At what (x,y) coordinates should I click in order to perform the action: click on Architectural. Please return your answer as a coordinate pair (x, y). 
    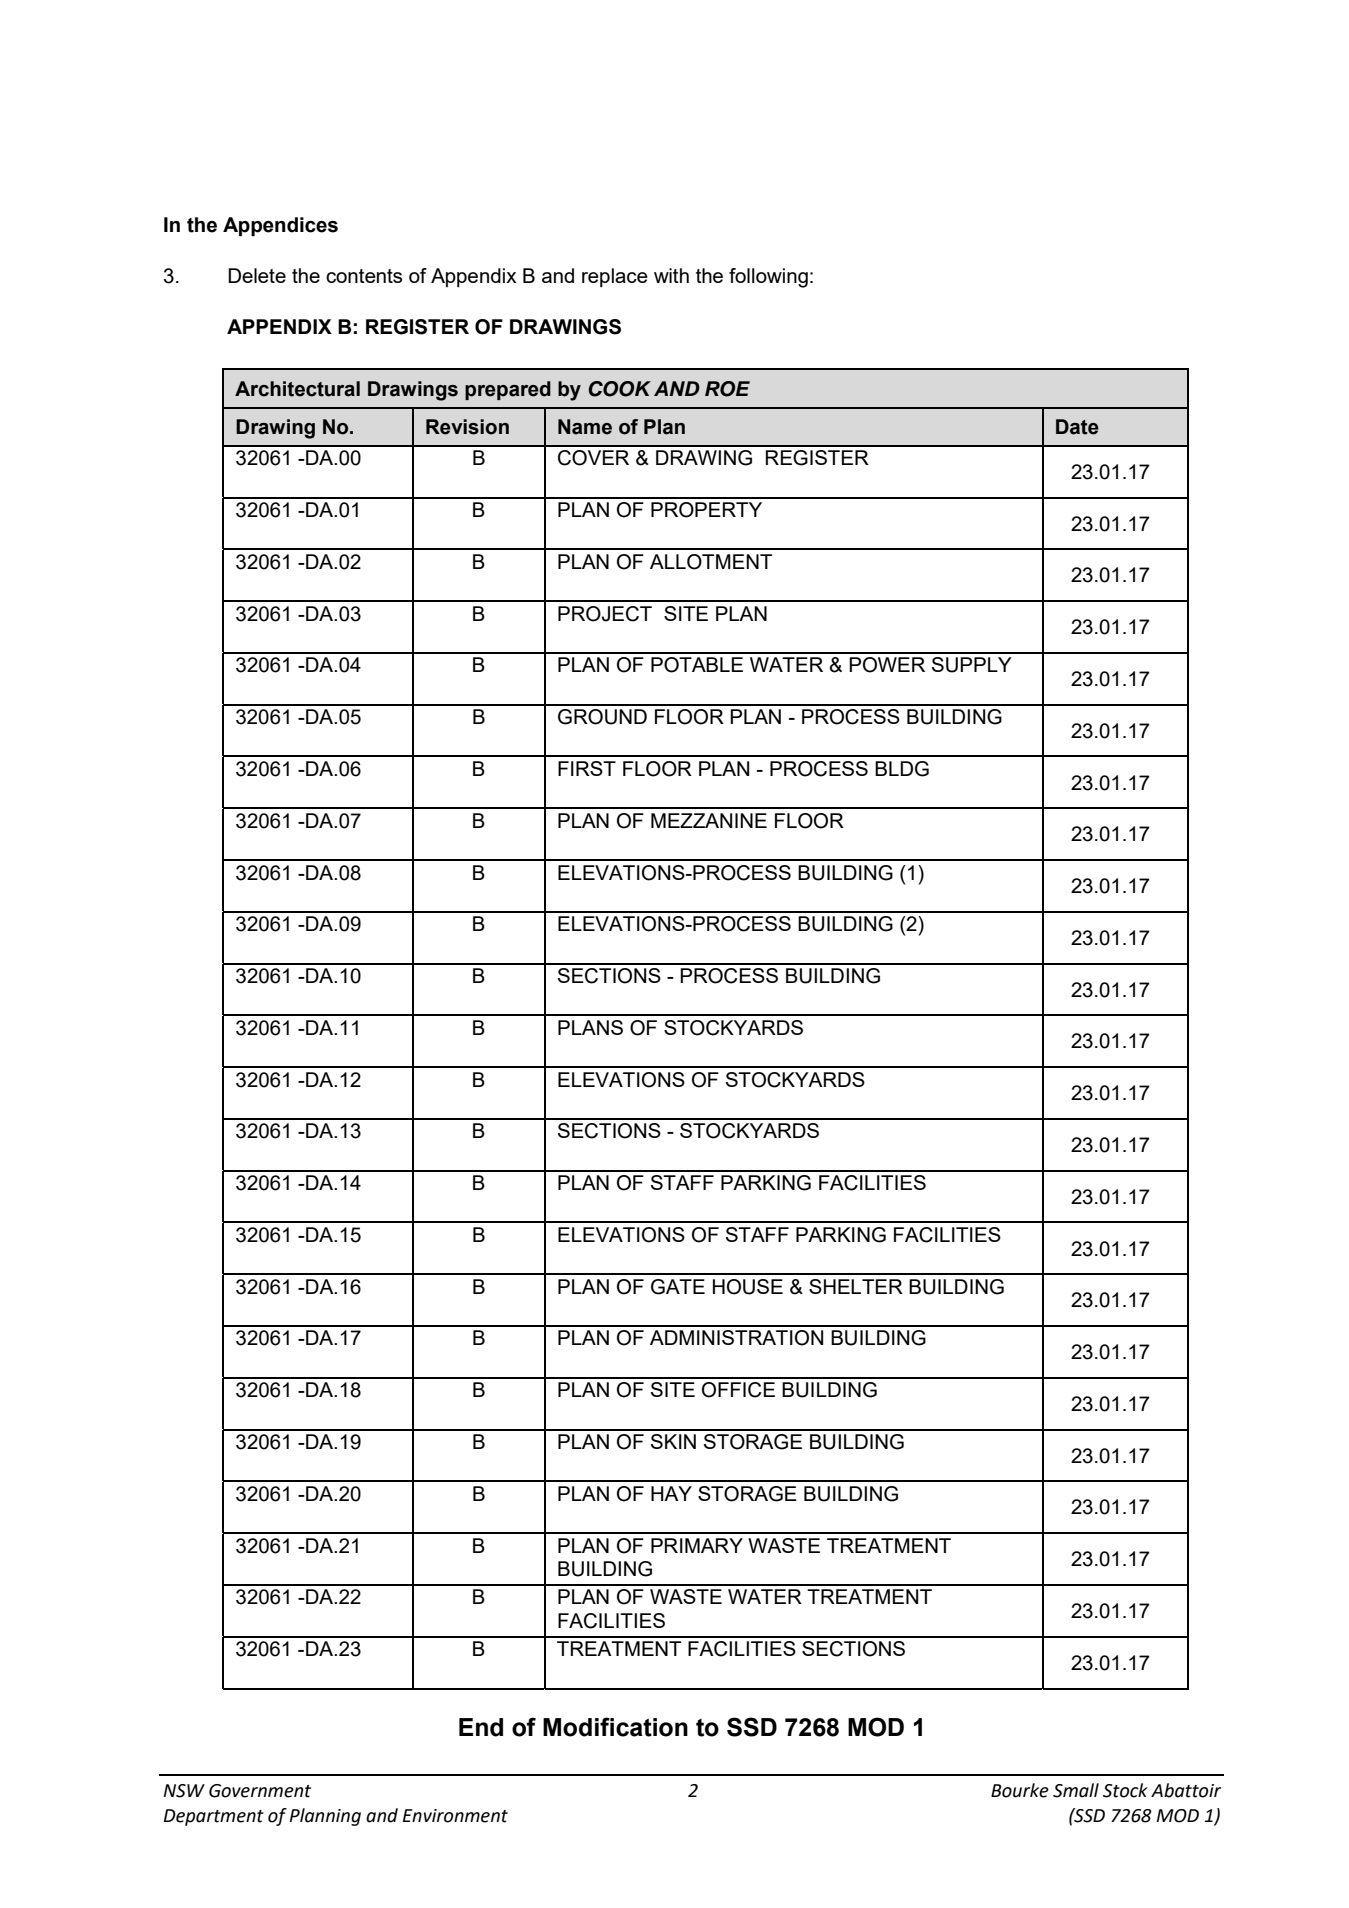
    Looking at the image, I should click on (297, 389).
